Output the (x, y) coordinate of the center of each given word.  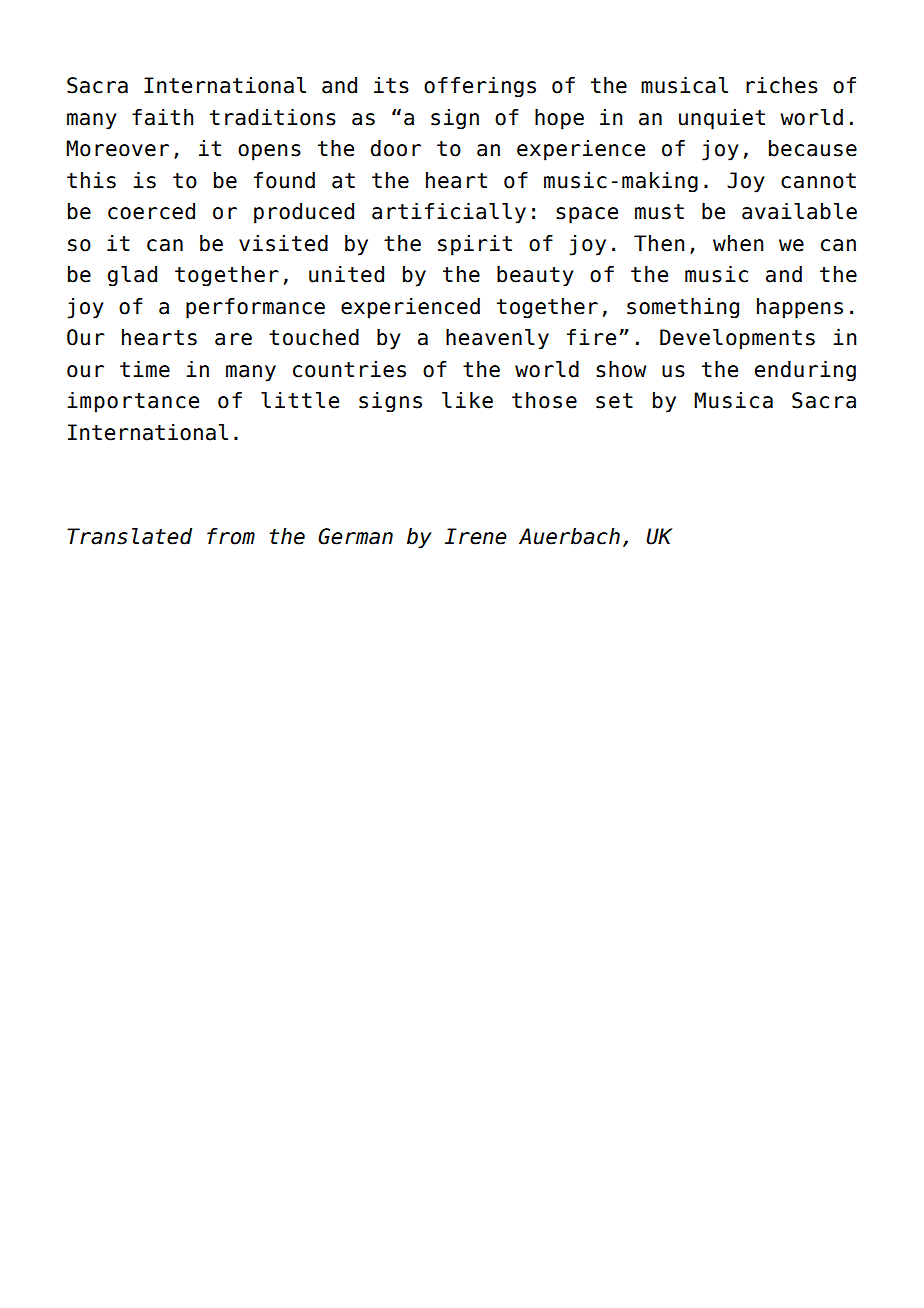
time (145, 369)
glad (132, 276)
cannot (818, 181)
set (614, 401)
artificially (449, 213)
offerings (480, 87)
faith (163, 117)
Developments (737, 339)
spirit (475, 245)
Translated (129, 536)
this (91, 180)
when (738, 243)
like (467, 400)
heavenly (497, 339)
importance (133, 402)
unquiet (722, 119)
